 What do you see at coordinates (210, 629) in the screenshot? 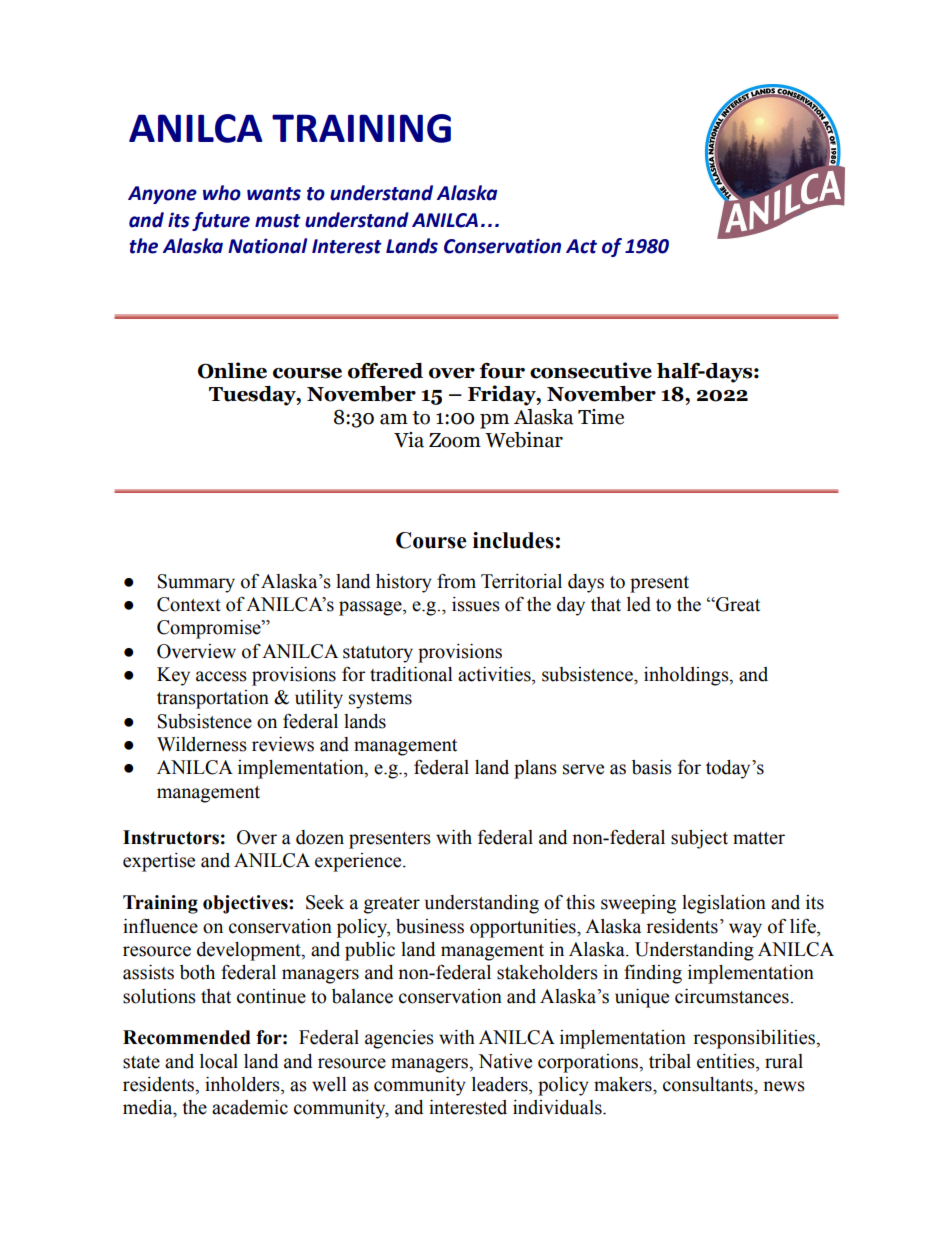
I see `Compromise` at bounding box center [210, 629].
